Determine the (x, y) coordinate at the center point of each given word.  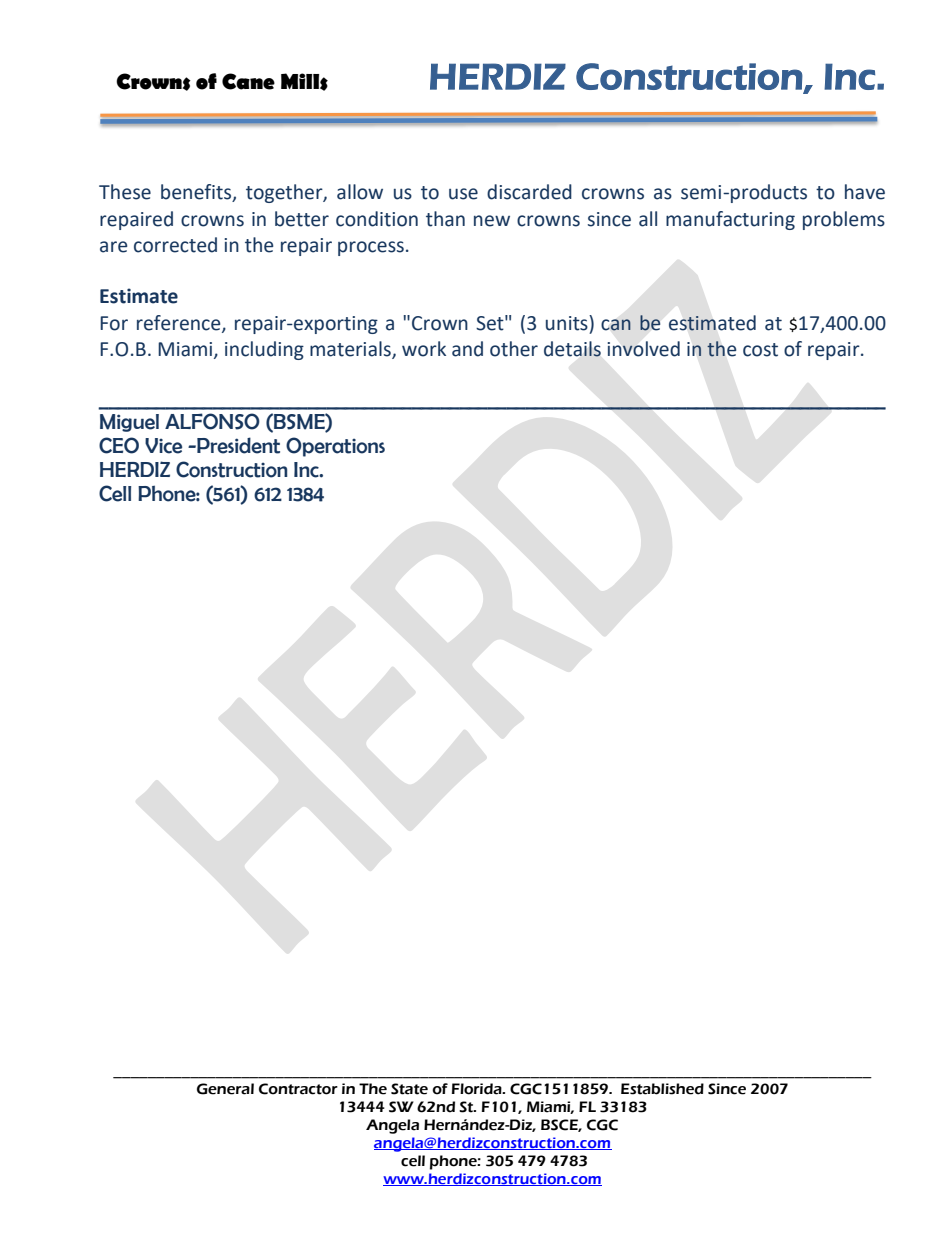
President (237, 445)
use (463, 194)
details (572, 349)
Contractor (298, 1089)
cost (760, 350)
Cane (248, 81)
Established (662, 1089)
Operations (335, 447)
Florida (478, 1089)
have (865, 192)
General (225, 1089)
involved (643, 349)
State (409, 1089)
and (467, 349)
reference (180, 323)
